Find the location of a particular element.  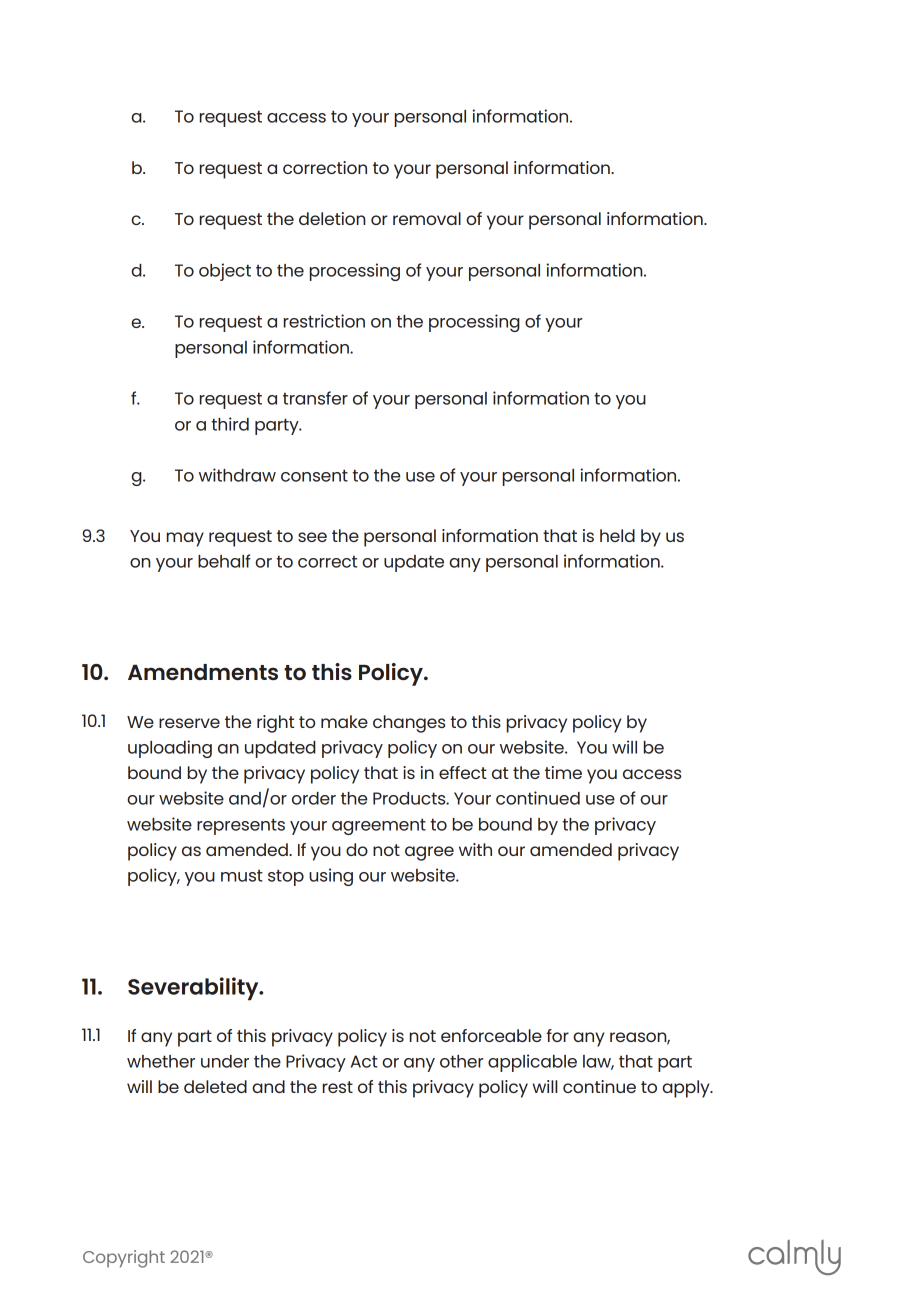

deletion is located at coordinates (332, 218).
